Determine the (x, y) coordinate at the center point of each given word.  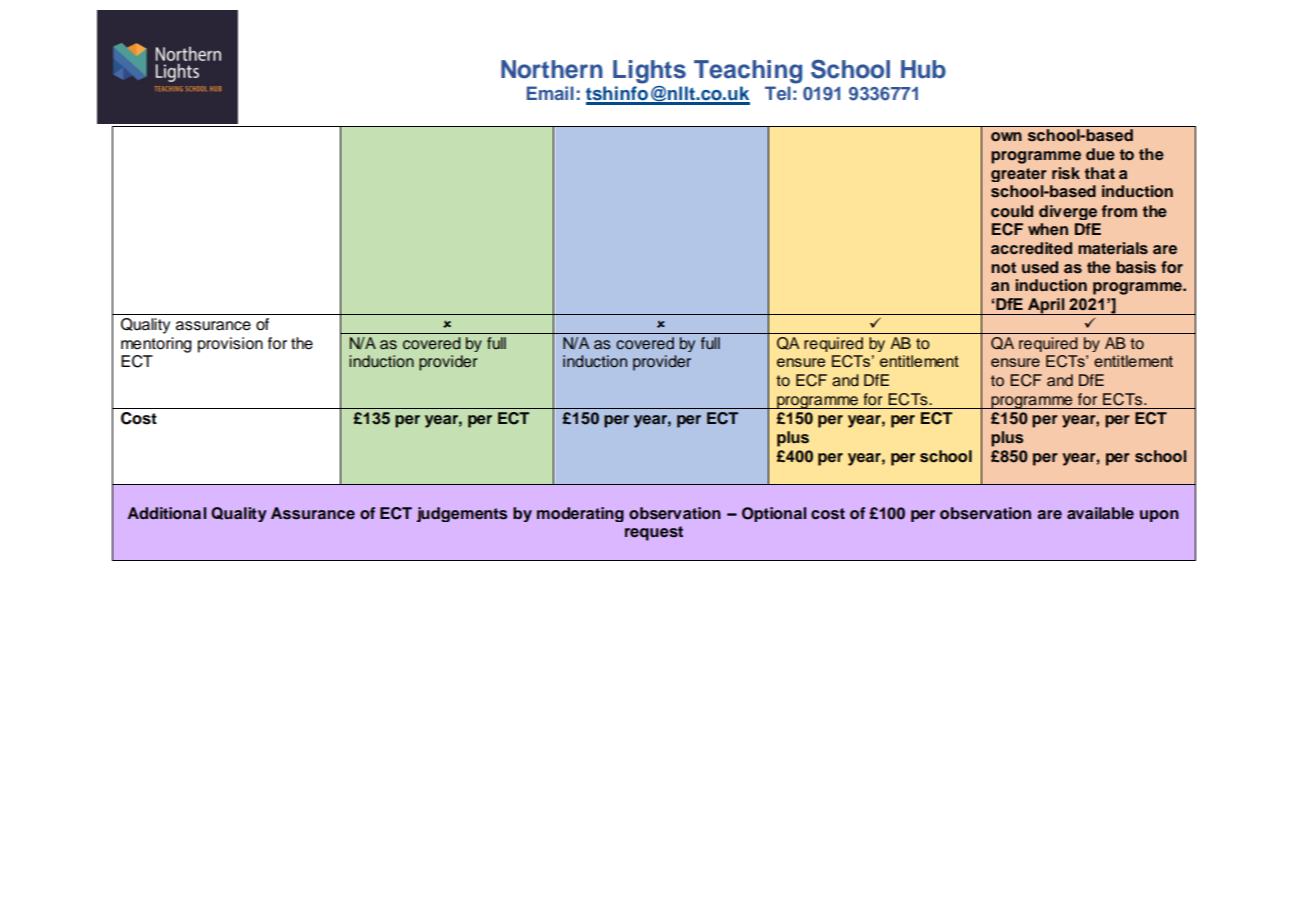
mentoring (156, 345)
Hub (923, 69)
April (1046, 306)
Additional (166, 513)
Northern (552, 69)
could (1012, 211)
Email (550, 93)
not (1003, 268)
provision (230, 345)
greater (1019, 175)
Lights (649, 72)
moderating (580, 514)
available (1100, 513)
